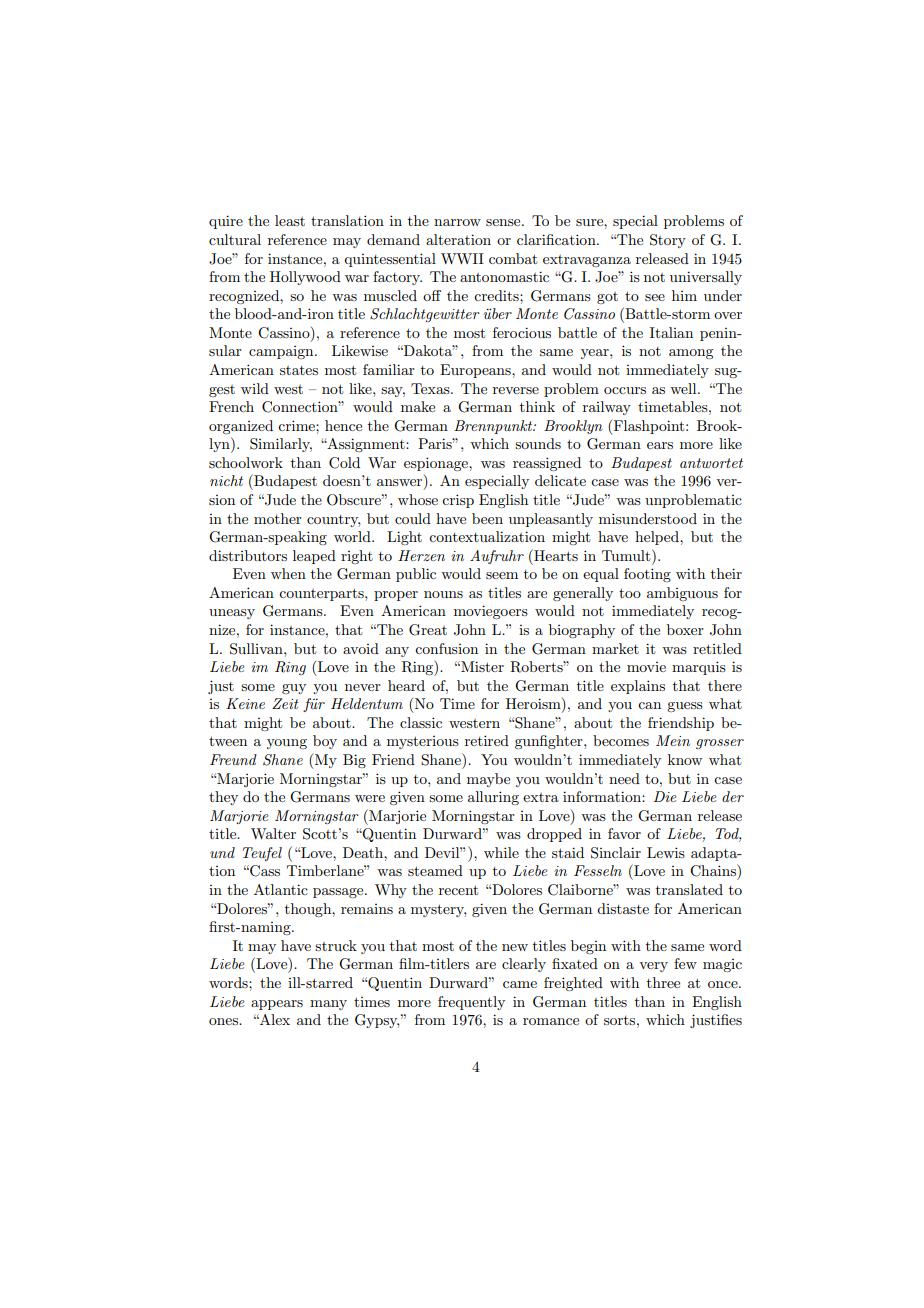  Describe the element at coordinates (328, 1005) in the screenshot. I see `many` at that location.
